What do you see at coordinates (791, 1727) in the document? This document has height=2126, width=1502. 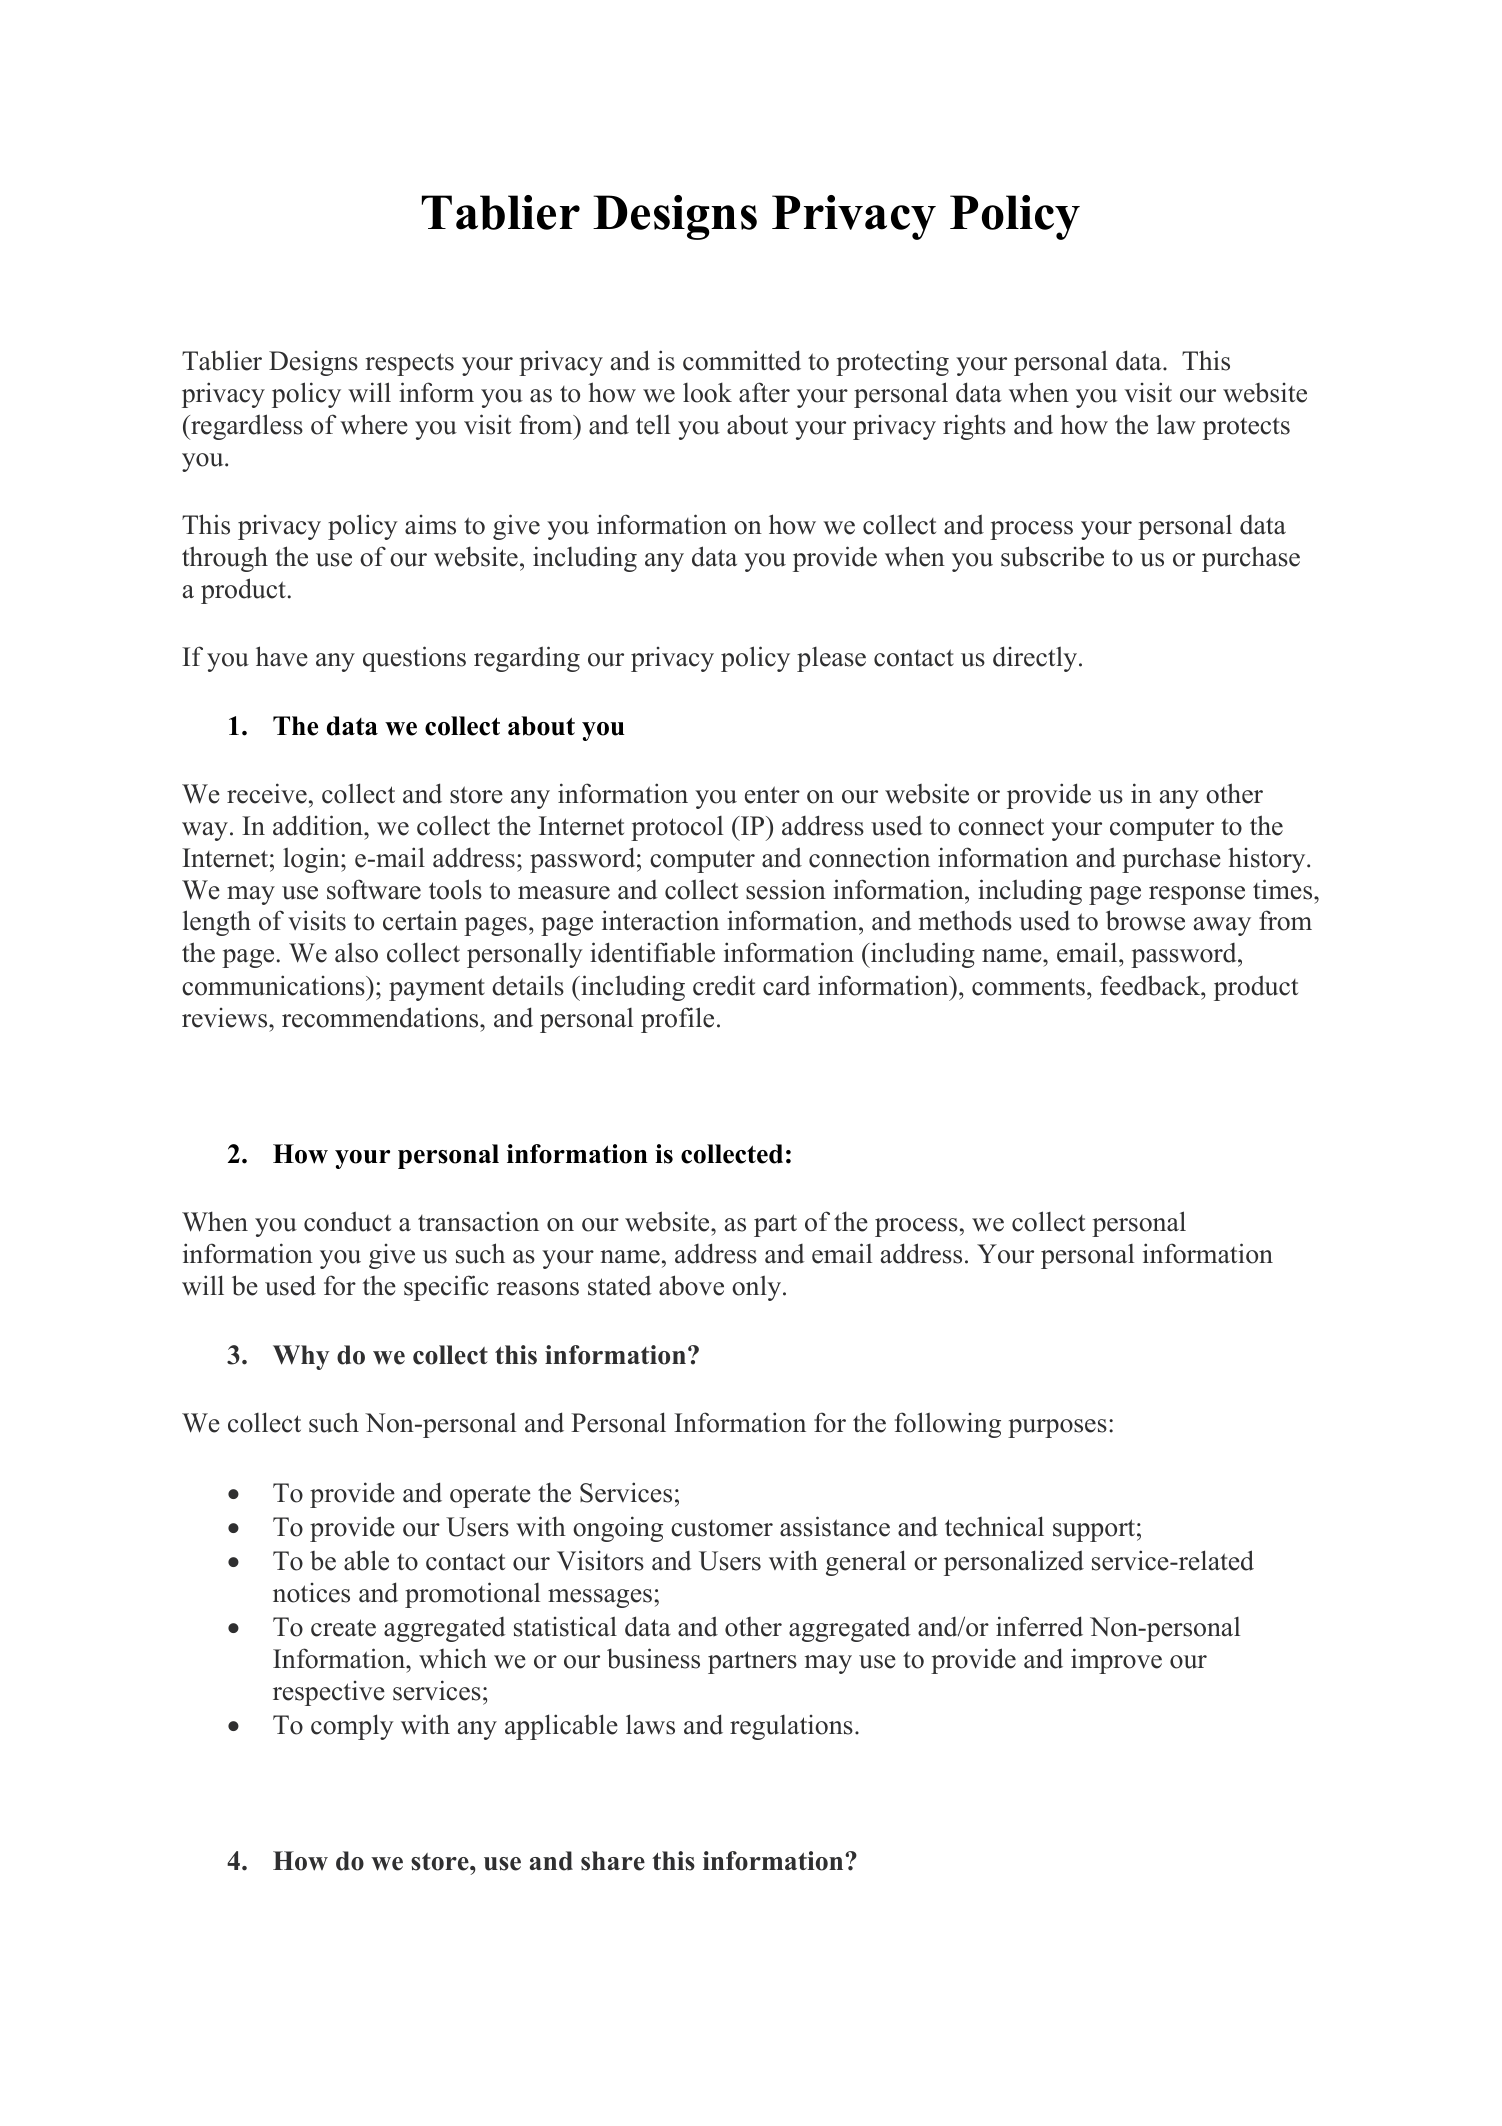 I see `regulations` at bounding box center [791, 1727].
